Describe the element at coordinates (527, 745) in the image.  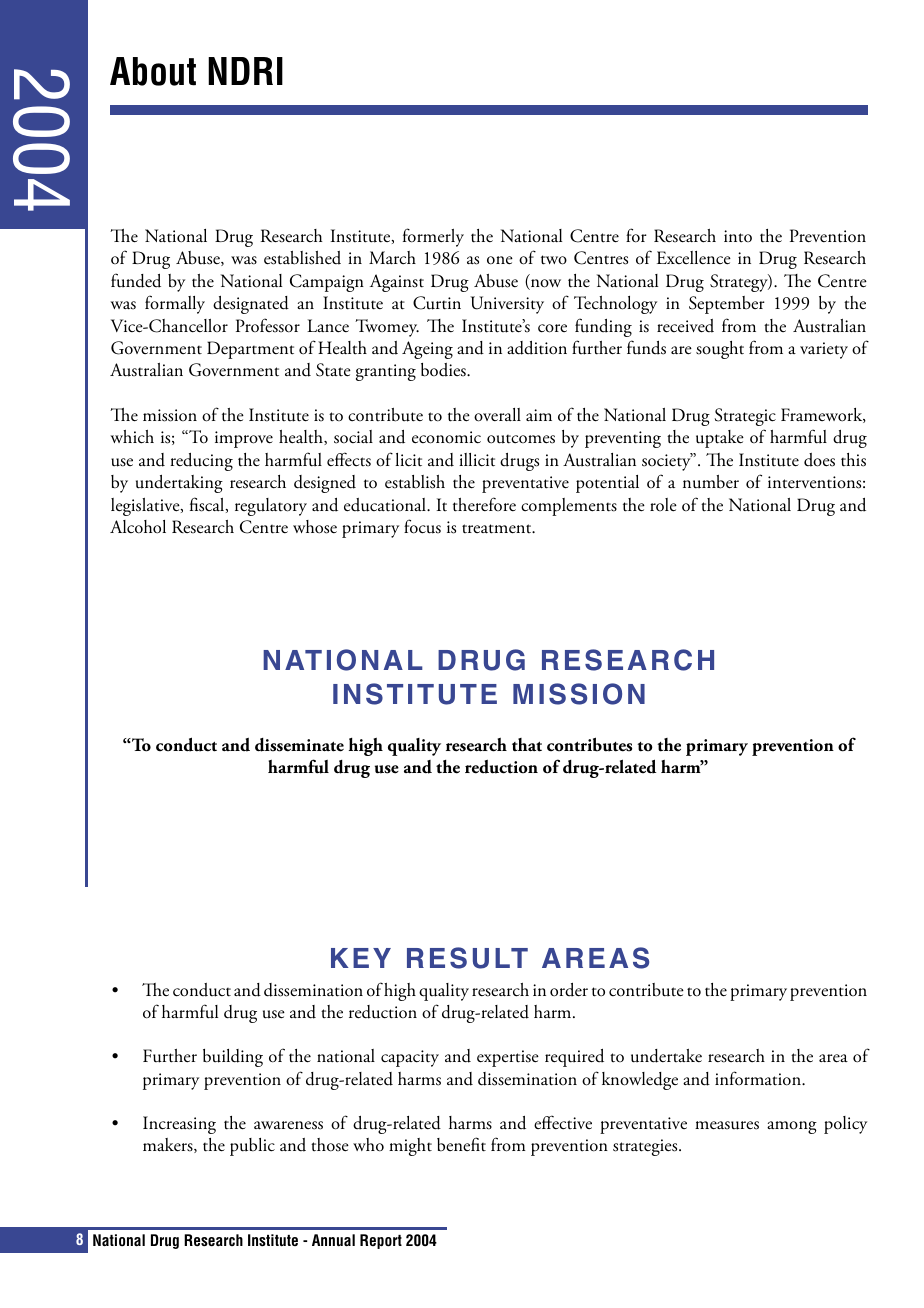
I see `that` at that location.
